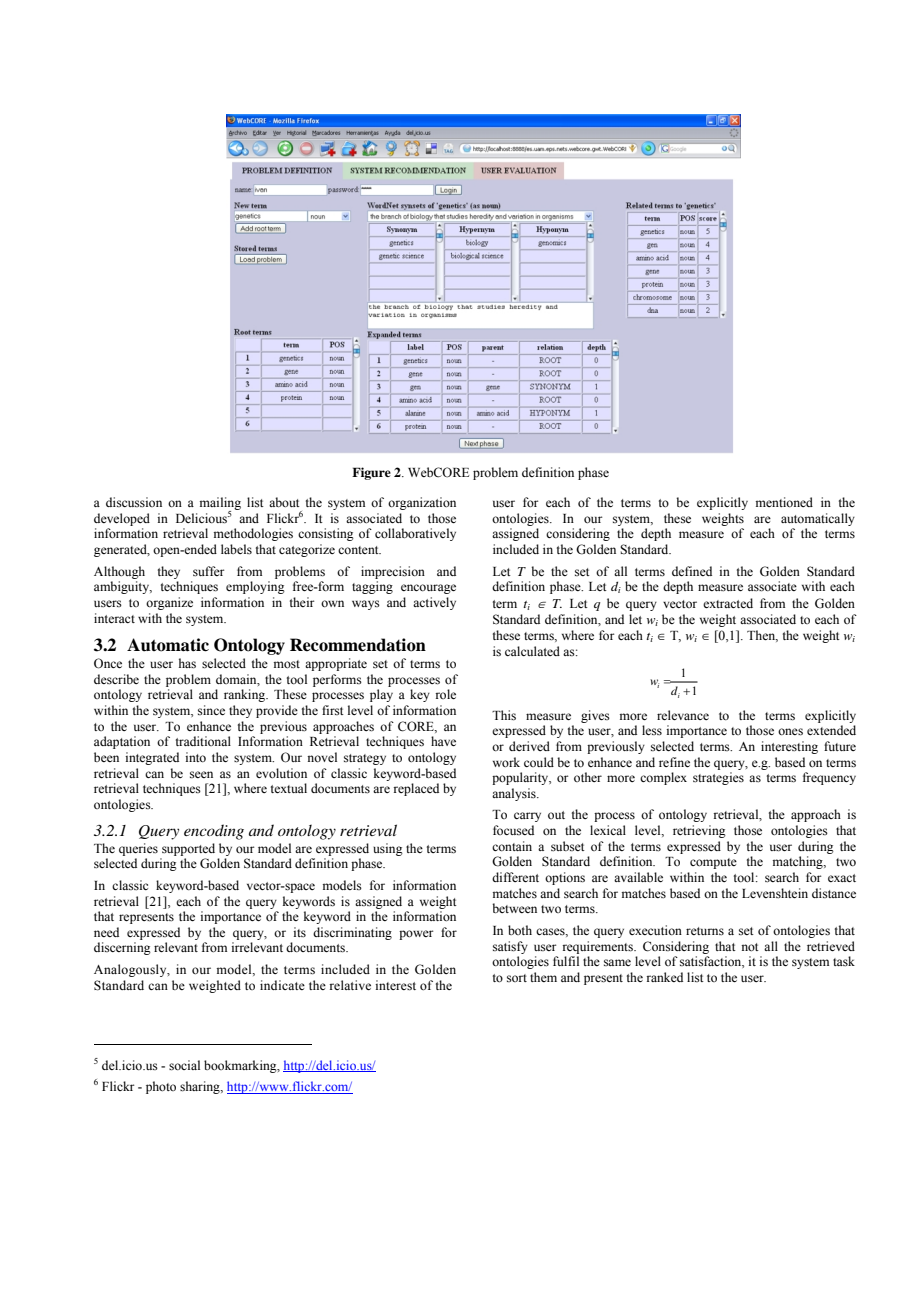  What do you see at coordinates (784, 502) in the screenshot?
I see `mentioned` at bounding box center [784, 502].
